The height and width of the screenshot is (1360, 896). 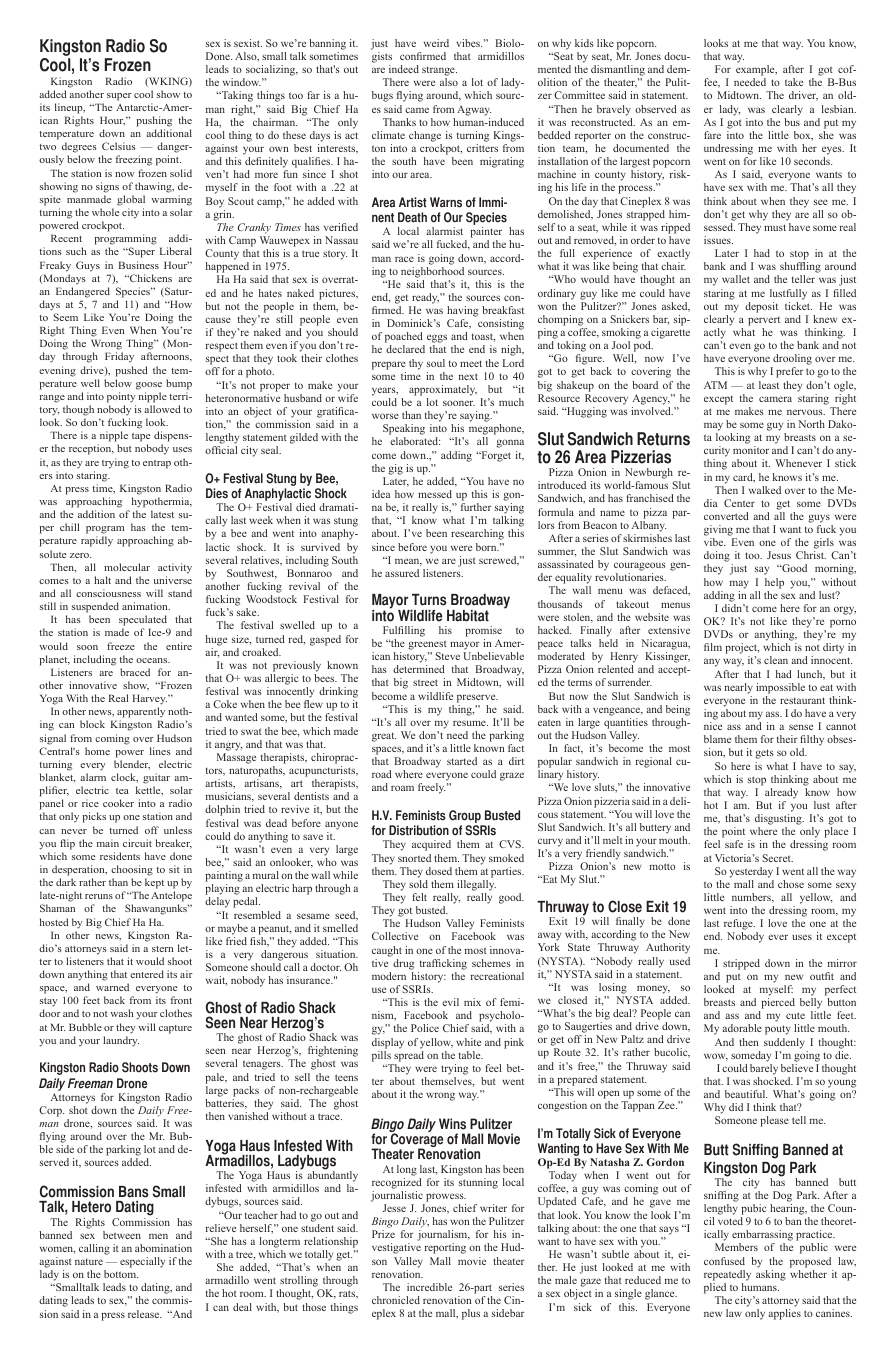 I want to click on especially, so click(x=142, y=1262).
